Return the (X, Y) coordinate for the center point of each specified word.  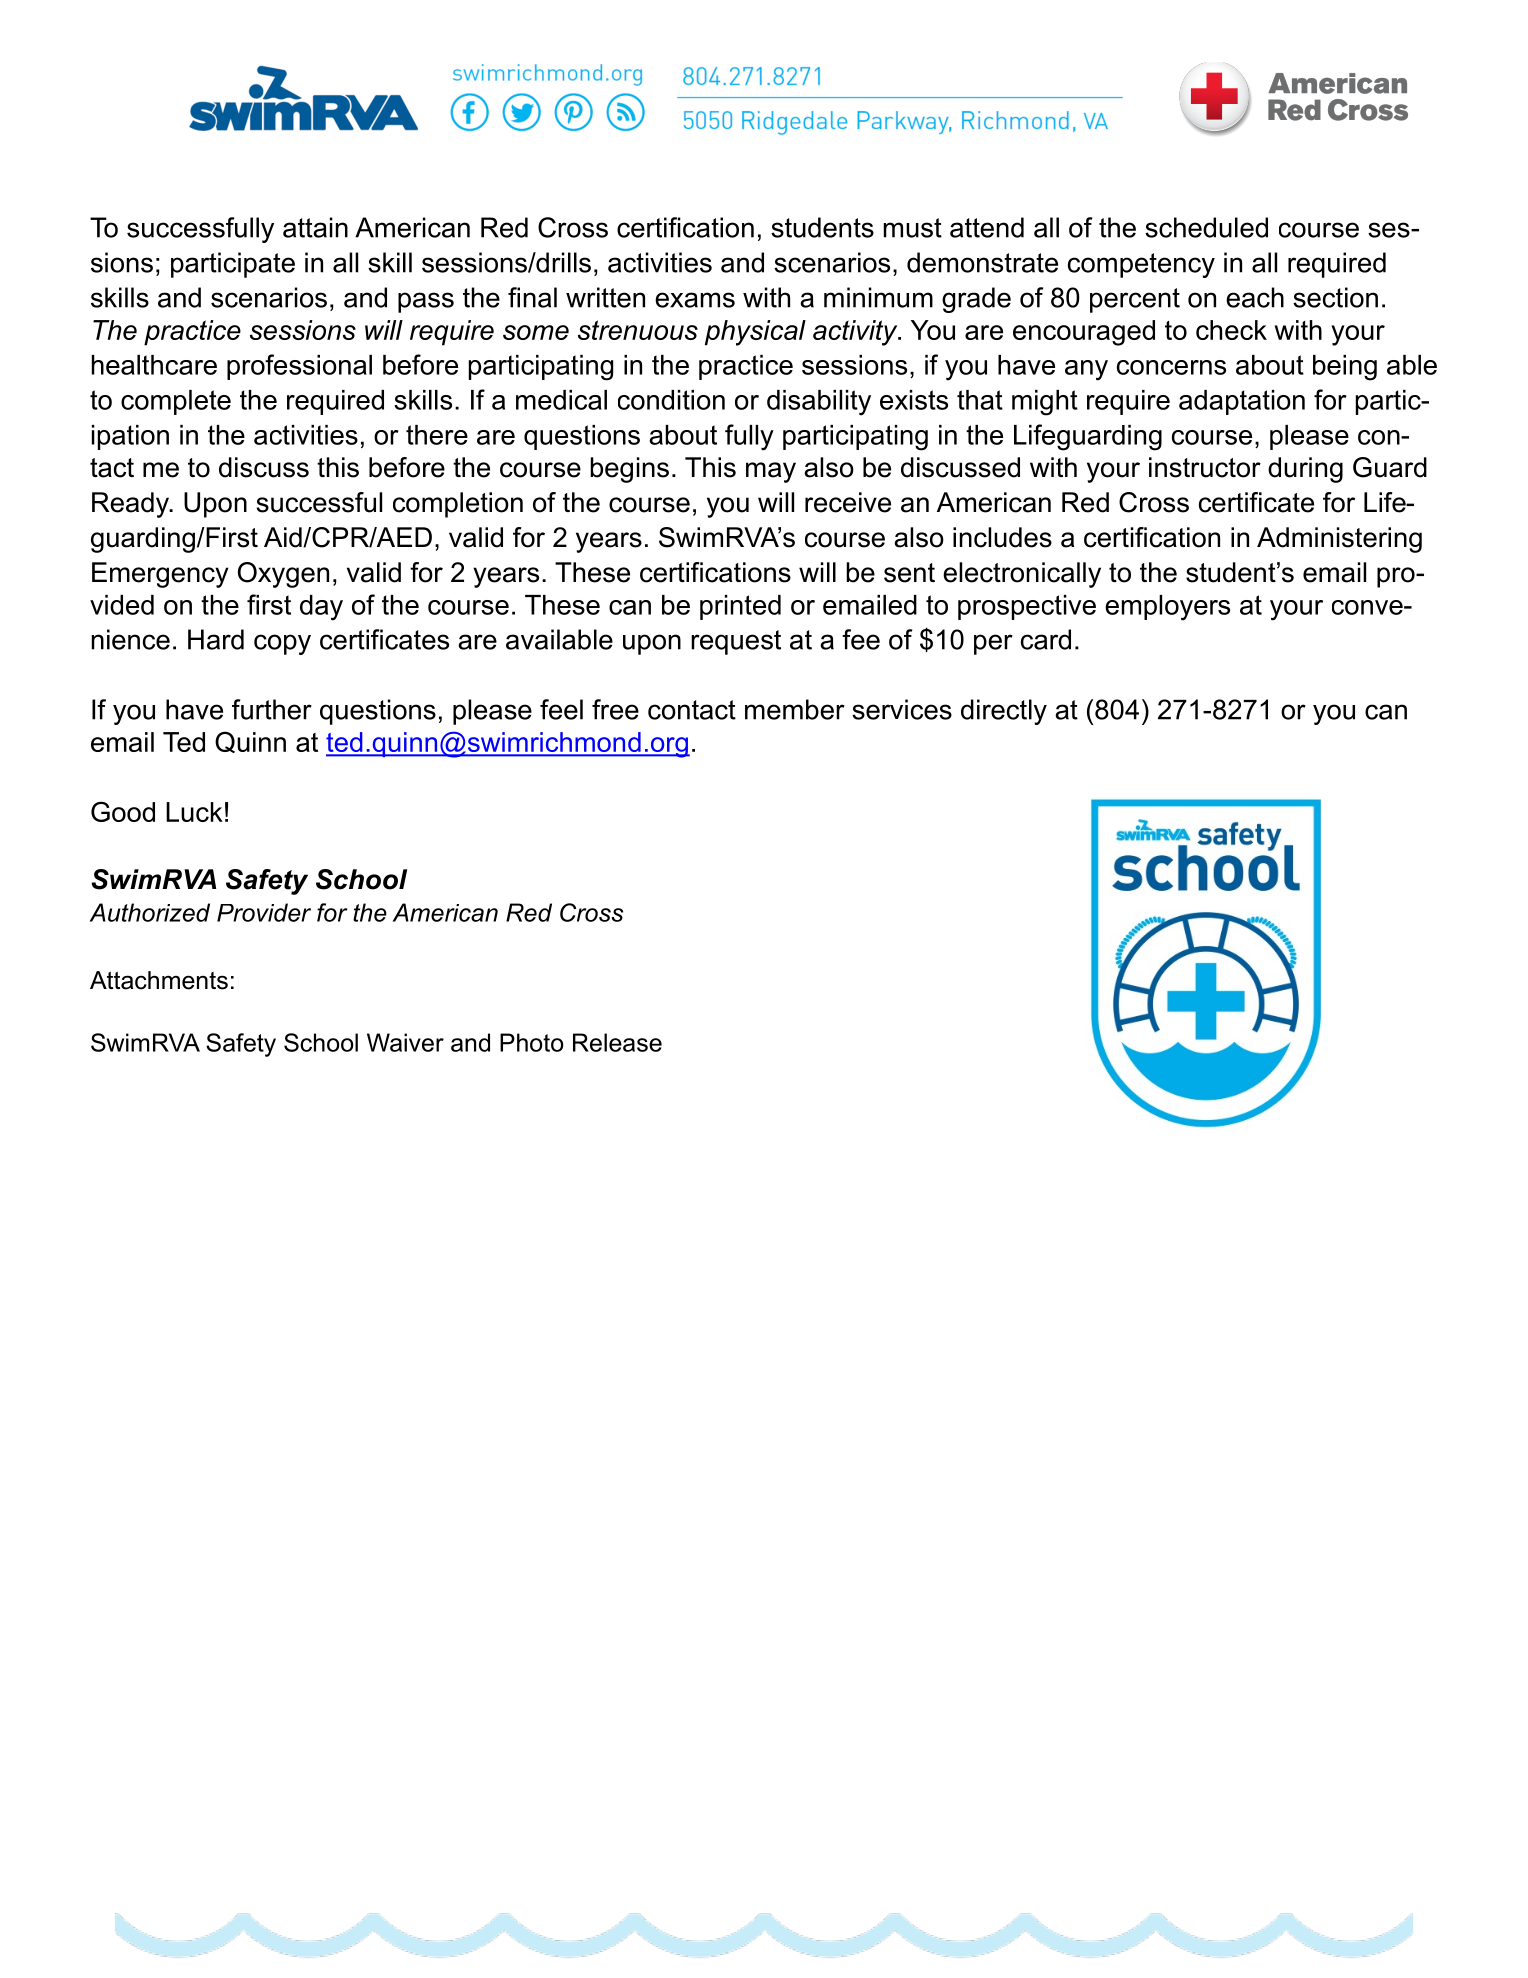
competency (1141, 265)
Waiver (405, 1042)
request (736, 642)
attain (315, 227)
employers (1167, 608)
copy (282, 644)
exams (695, 300)
